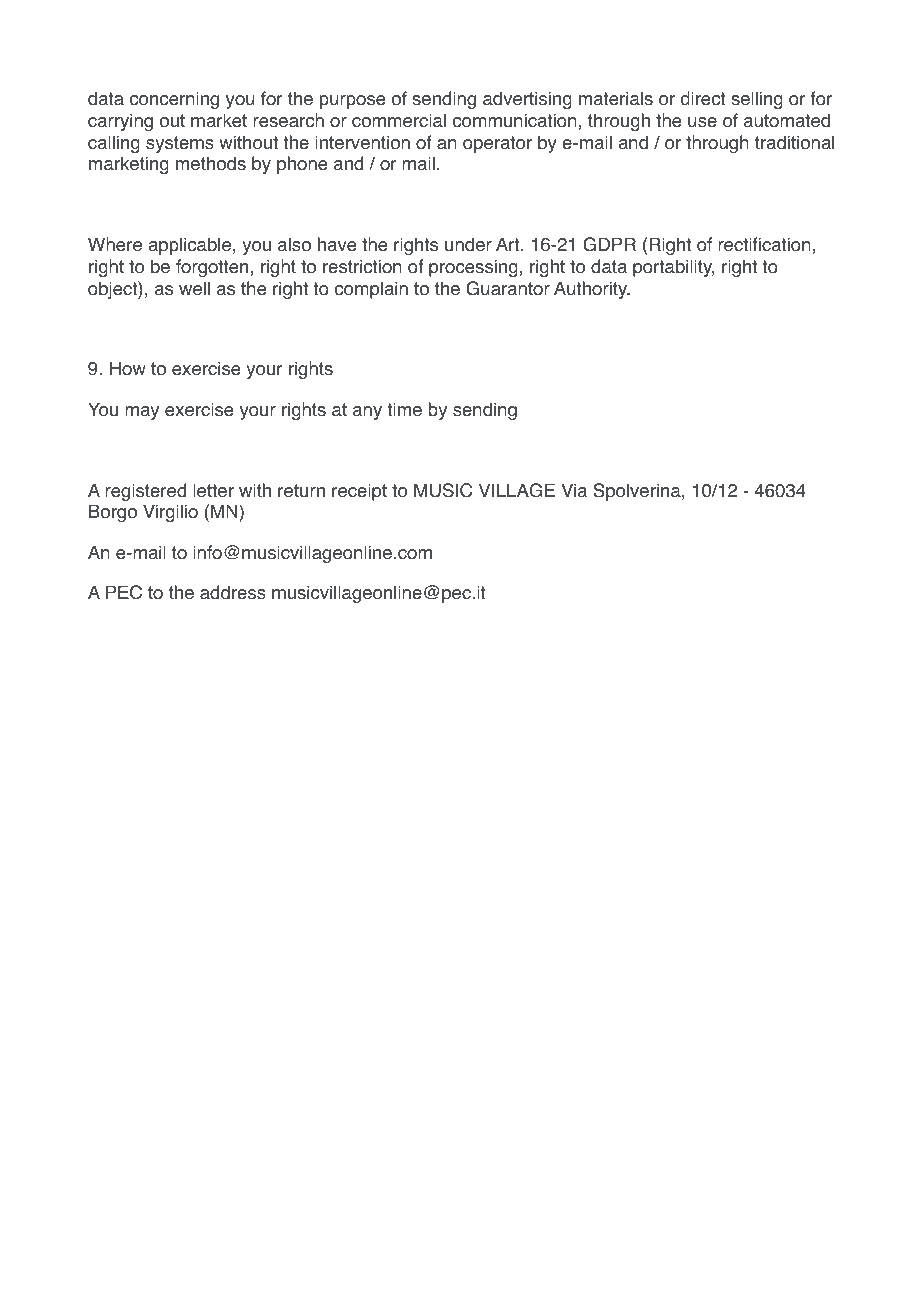 This document has width=924, height=1308. Describe the element at coordinates (674, 268) in the document. I see `portability` at that location.
